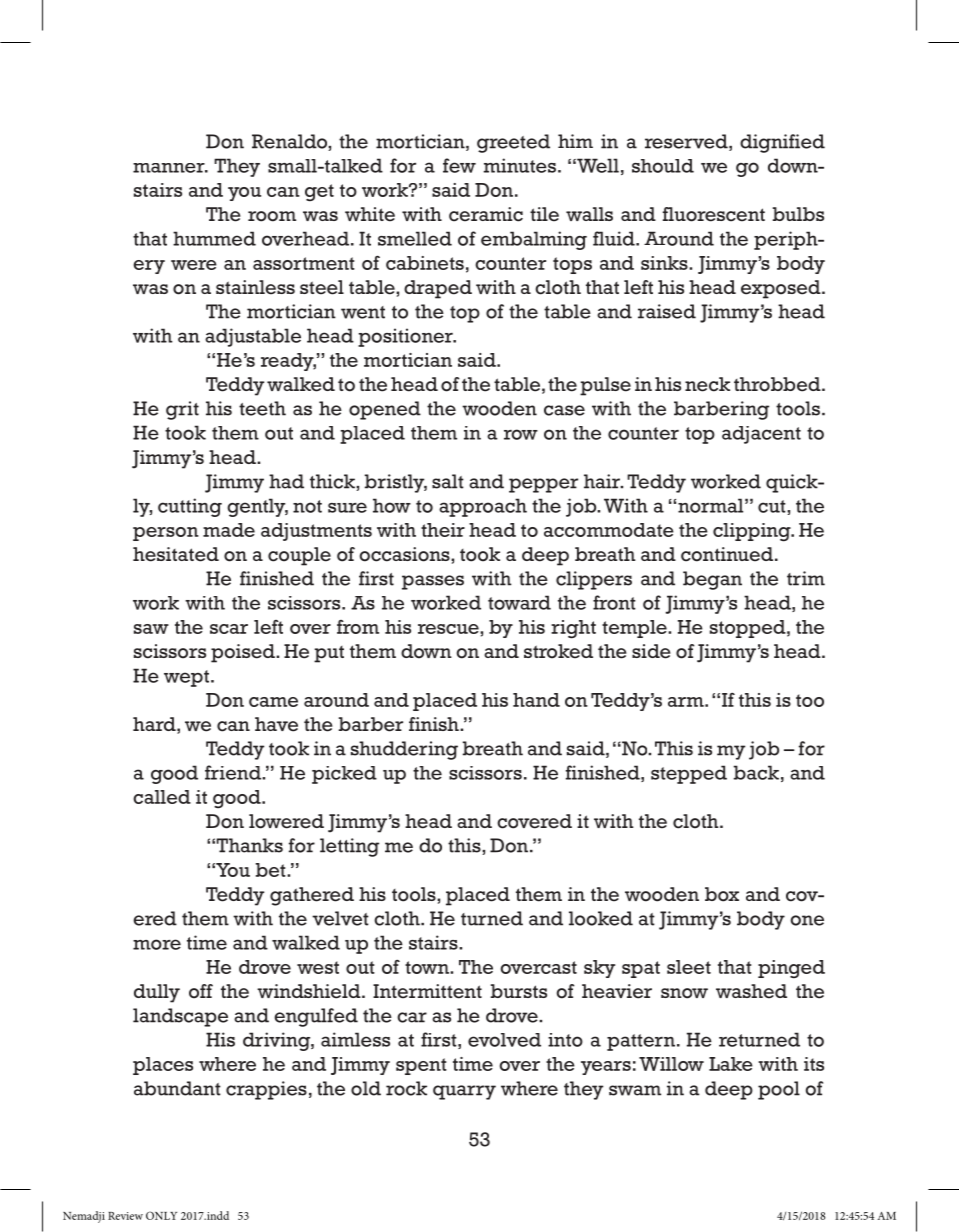 This screenshot has width=959, height=1232. I want to click on ONLY, so click(161, 1215).
